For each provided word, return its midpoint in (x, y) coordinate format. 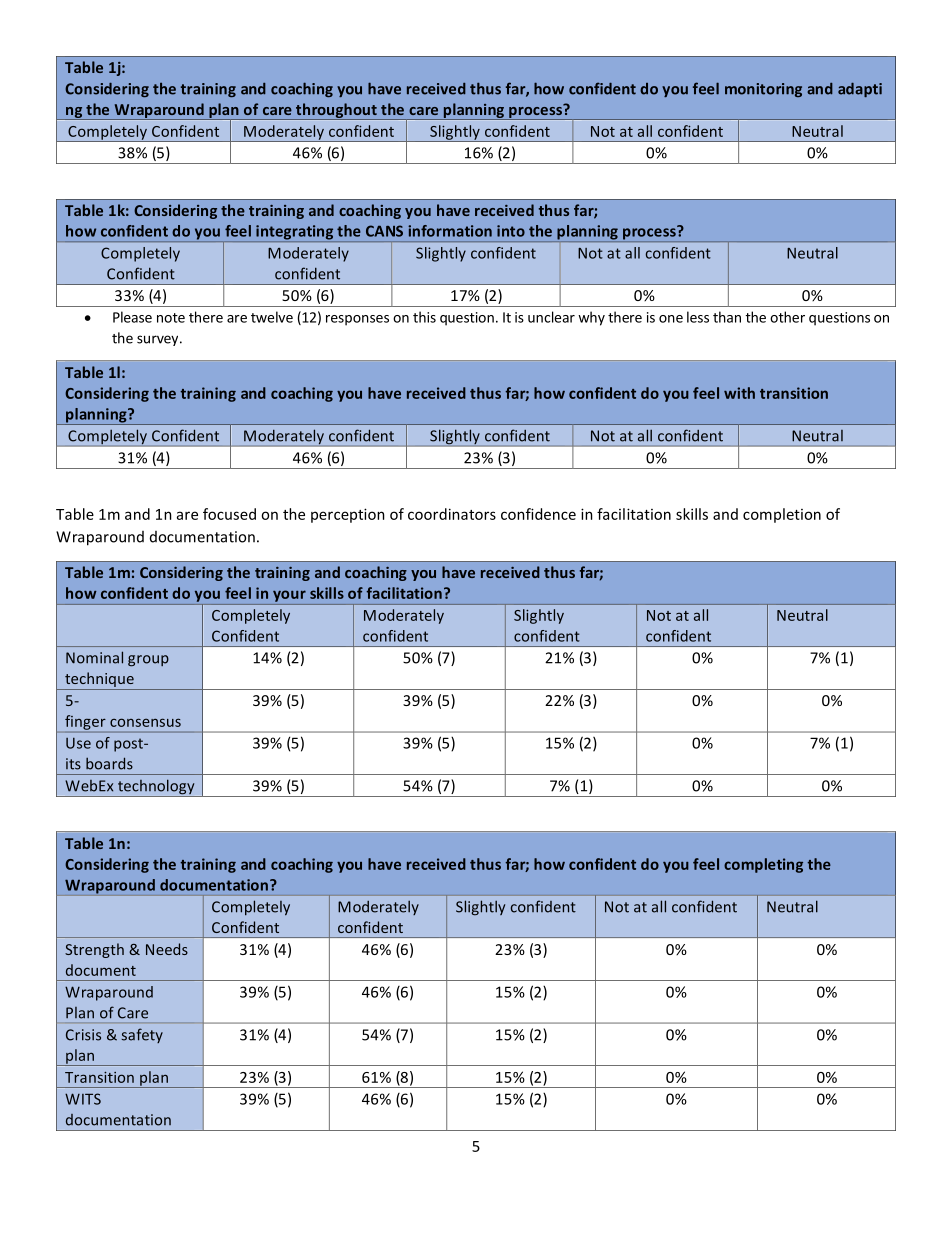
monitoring (763, 90)
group (148, 661)
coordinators (452, 514)
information (450, 231)
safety (142, 1035)
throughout (336, 111)
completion (782, 515)
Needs (167, 949)
